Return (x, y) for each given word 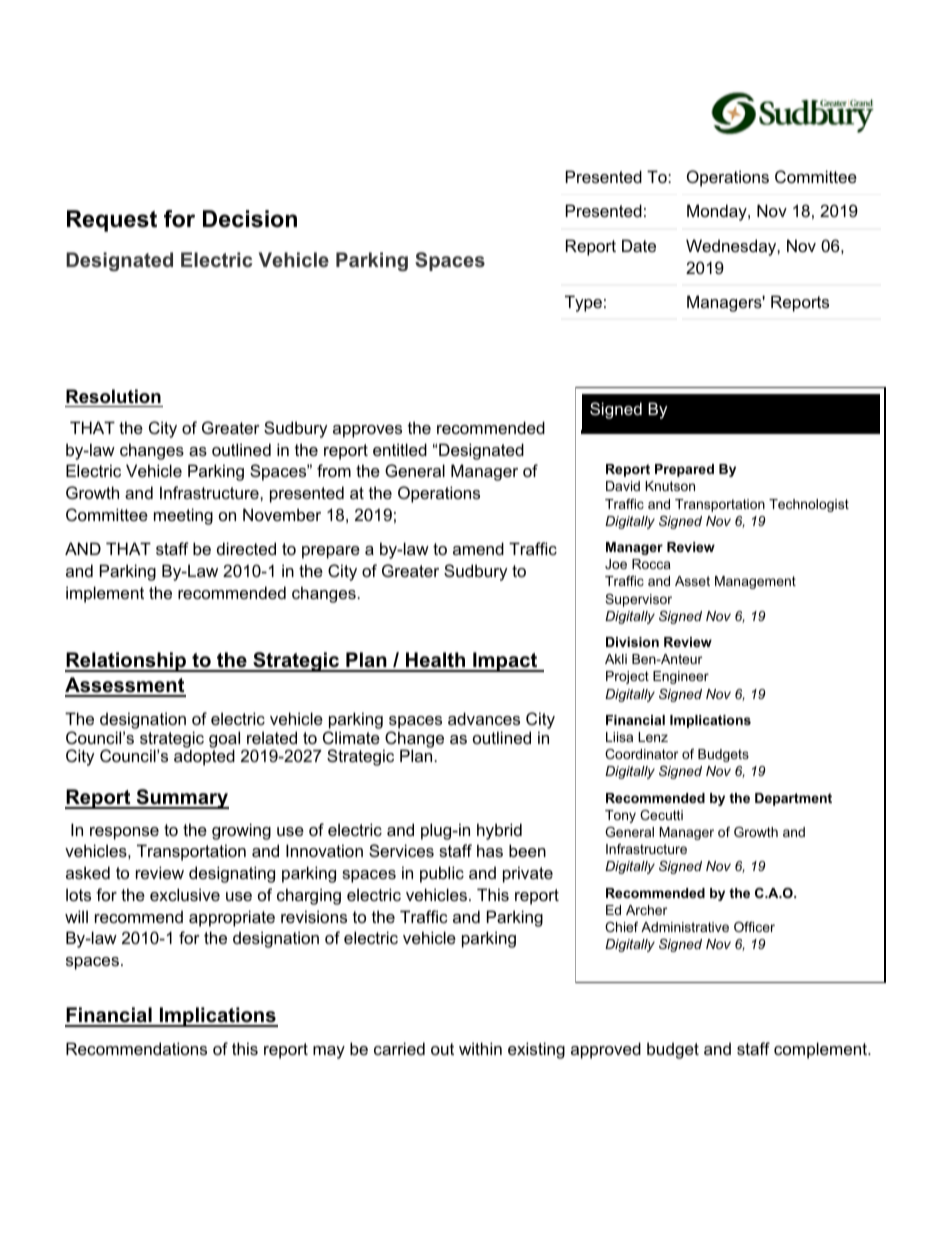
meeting (183, 516)
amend (478, 548)
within (480, 1048)
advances (484, 718)
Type (583, 303)
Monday (718, 212)
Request (112, 221)
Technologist (809, 505)
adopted (204, 757)
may (329, 1052)
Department (793, 799)
